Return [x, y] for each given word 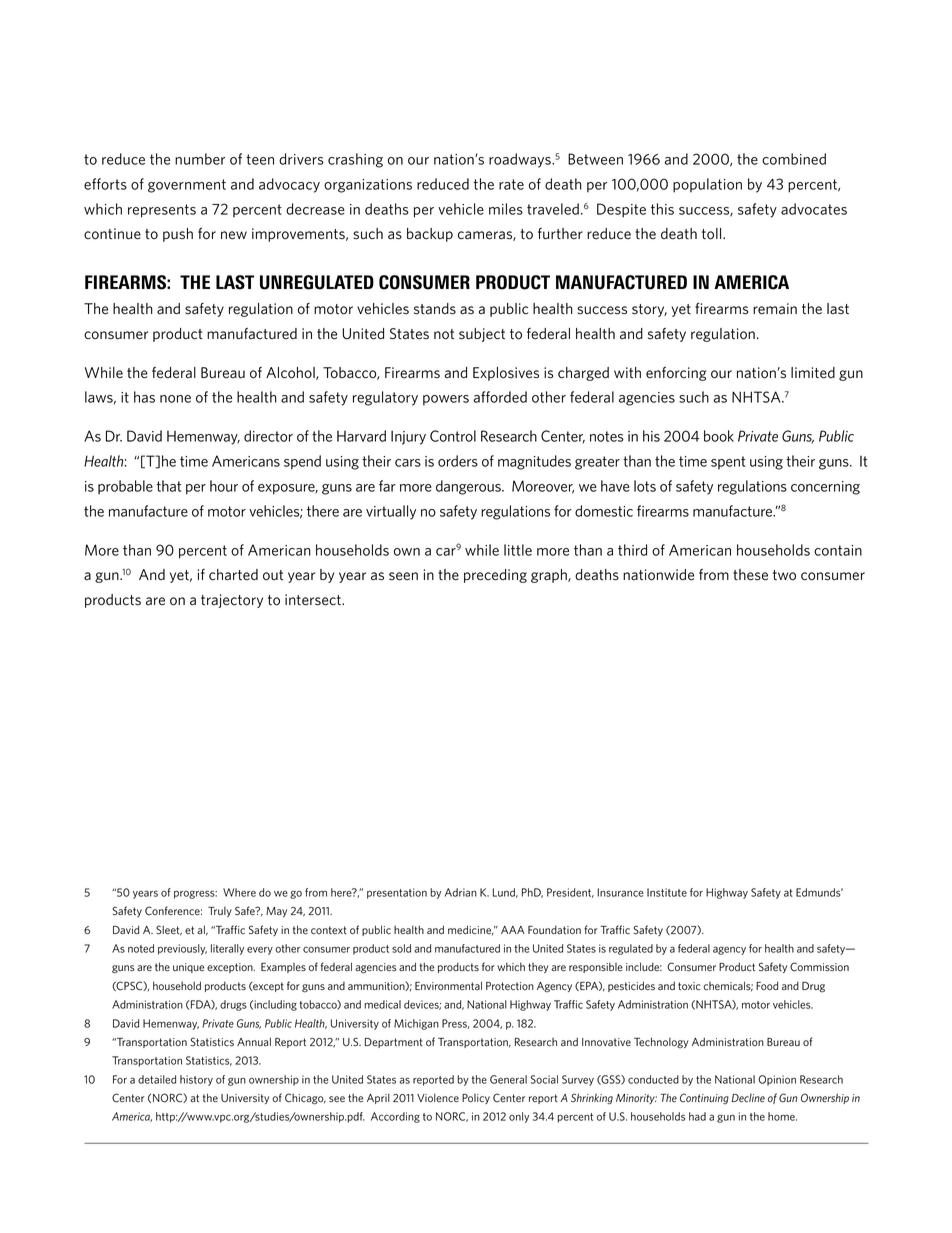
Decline [748, 1098]
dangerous [469, 487]
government [187, 186]
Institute [667, 892]
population [707, 185]
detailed [157, 1079]
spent [728, 463]
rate [511, 184]
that [169, 486]
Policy [476, 1099]
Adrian [461, 892]
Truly [220, 912]
